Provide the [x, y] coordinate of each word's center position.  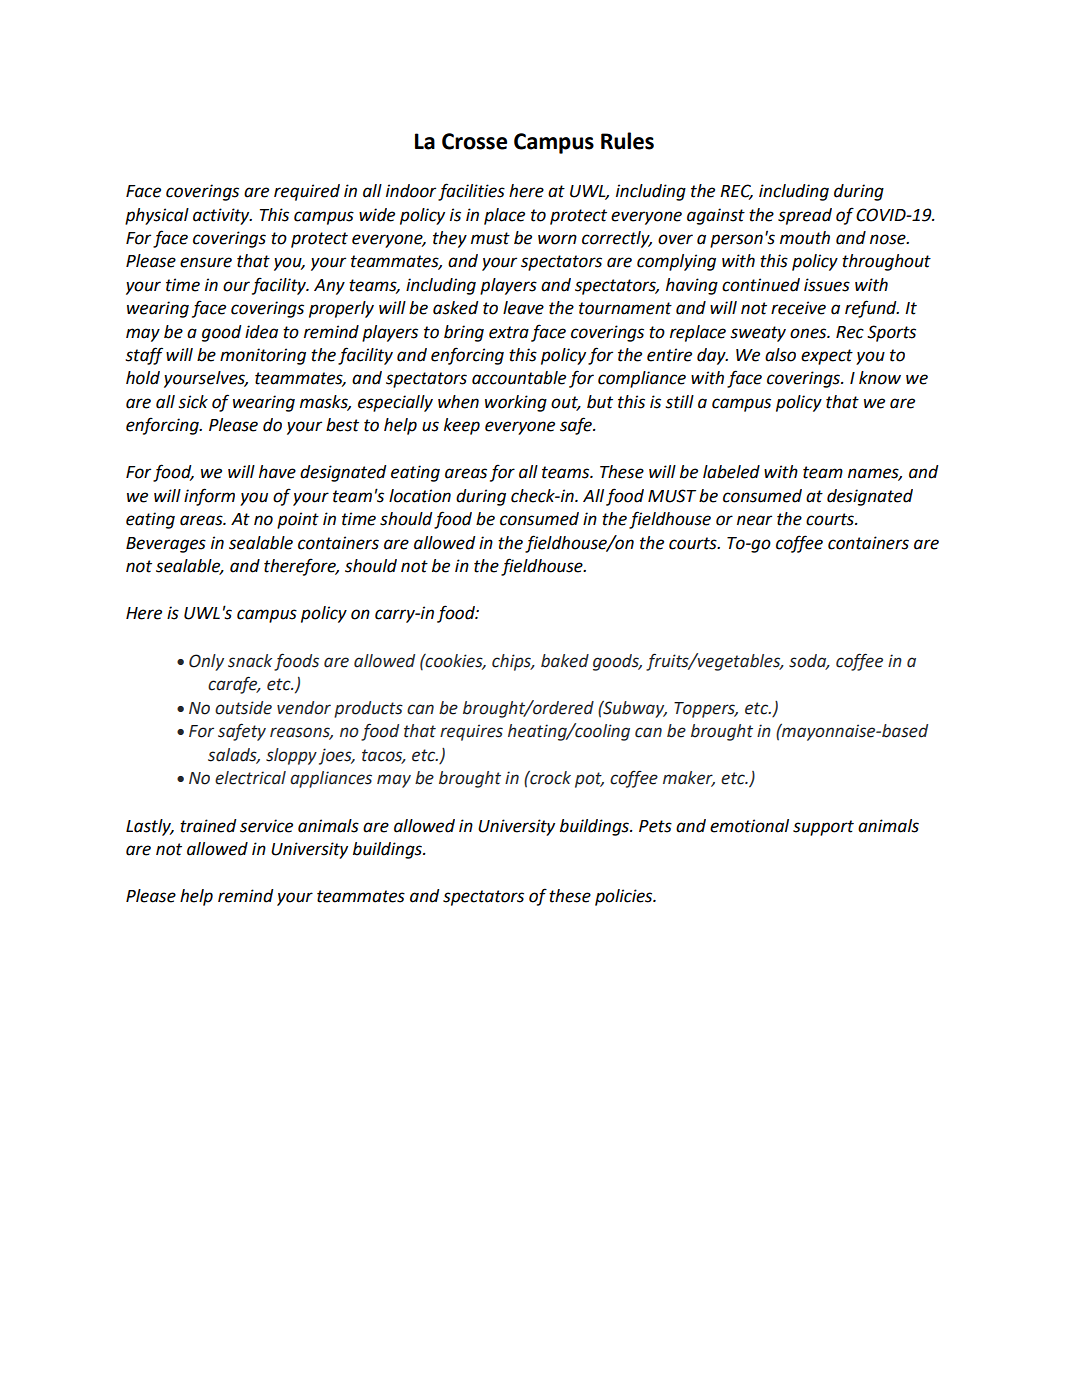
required [307, 192]
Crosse [474, 141]
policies [625, 897]
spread [805, 216]
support [823, 828]
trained [208, 826]
